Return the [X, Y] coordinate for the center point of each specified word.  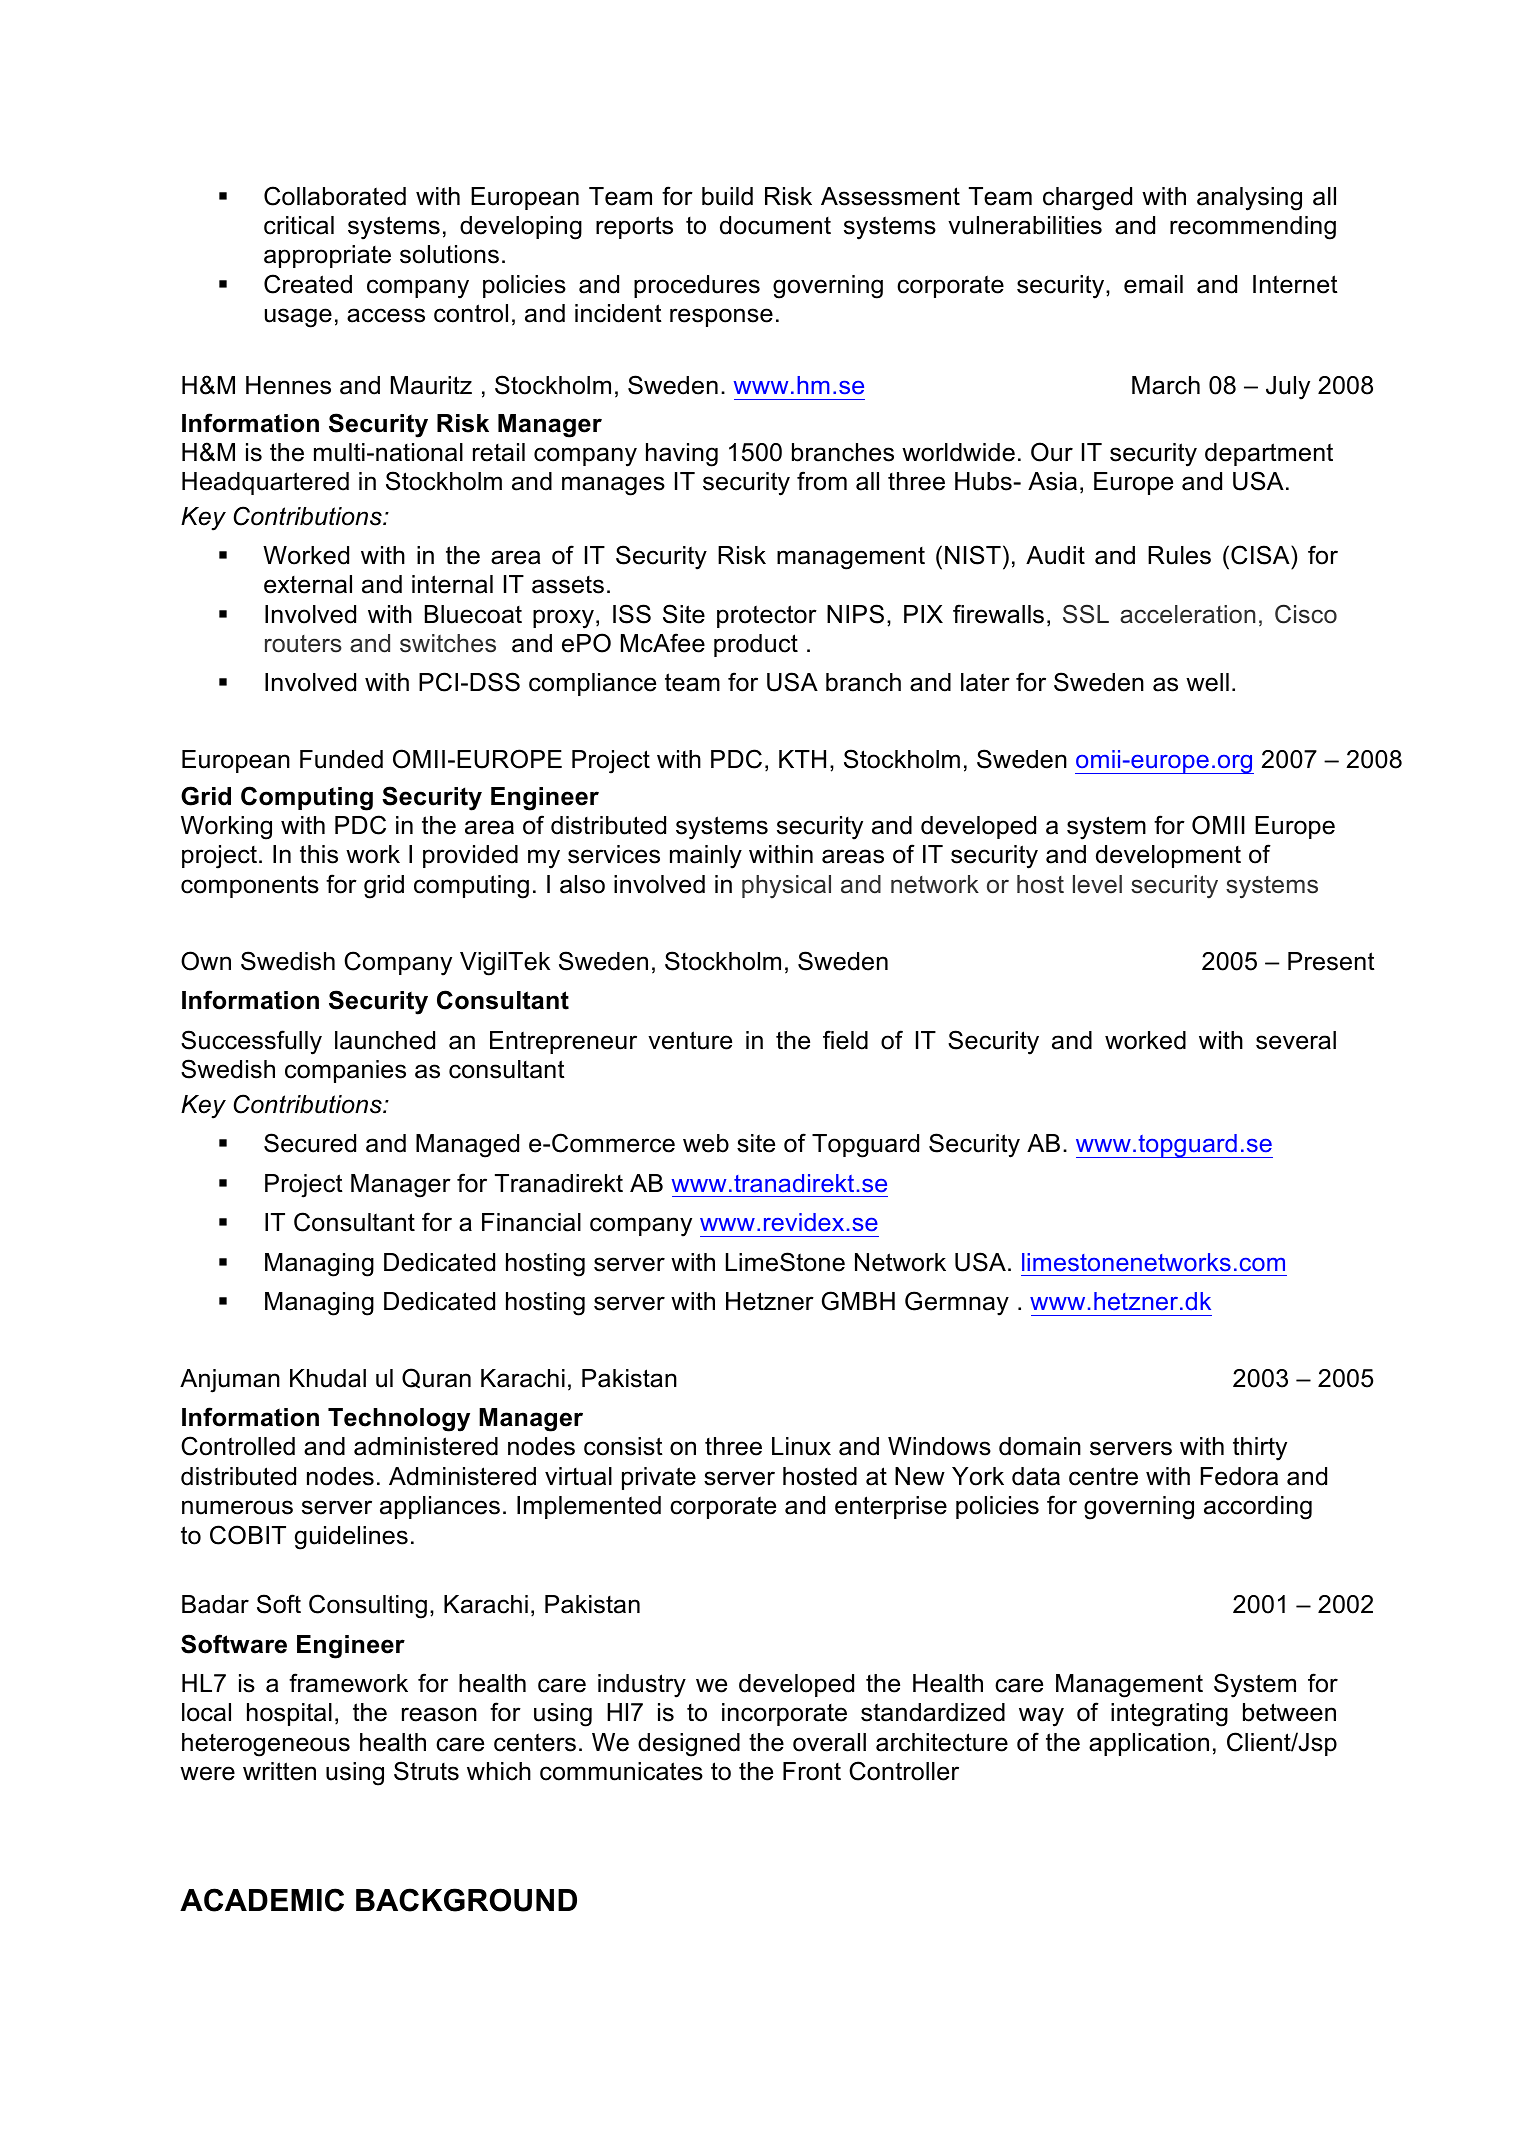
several [1296, 1040]
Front [812, 1771]
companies [345, 1071]
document [775, 225]
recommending [1253, 228]
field [845, 1040]
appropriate [327, 256]
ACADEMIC [262, 1900]
